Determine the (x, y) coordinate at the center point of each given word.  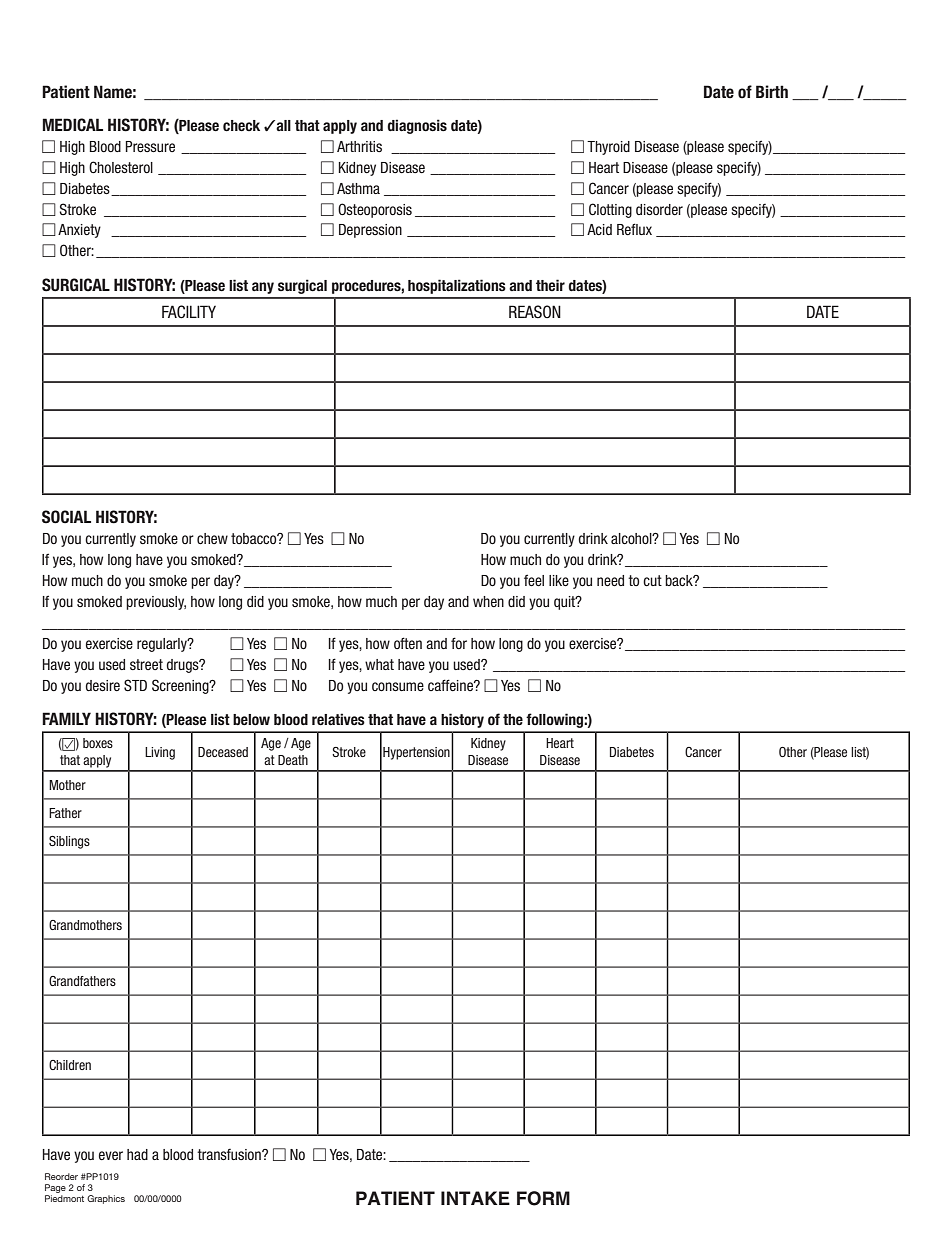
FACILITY (189, 312)
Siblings (69, 842)
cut (652, 580)
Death (293, 760)
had (137, 1154)
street (146, 664)
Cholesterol (121, 167)
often (408, 643)
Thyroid (608, 148)
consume (398, 686)
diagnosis (417, 126)
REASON (535, 312)
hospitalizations (457, 286)
